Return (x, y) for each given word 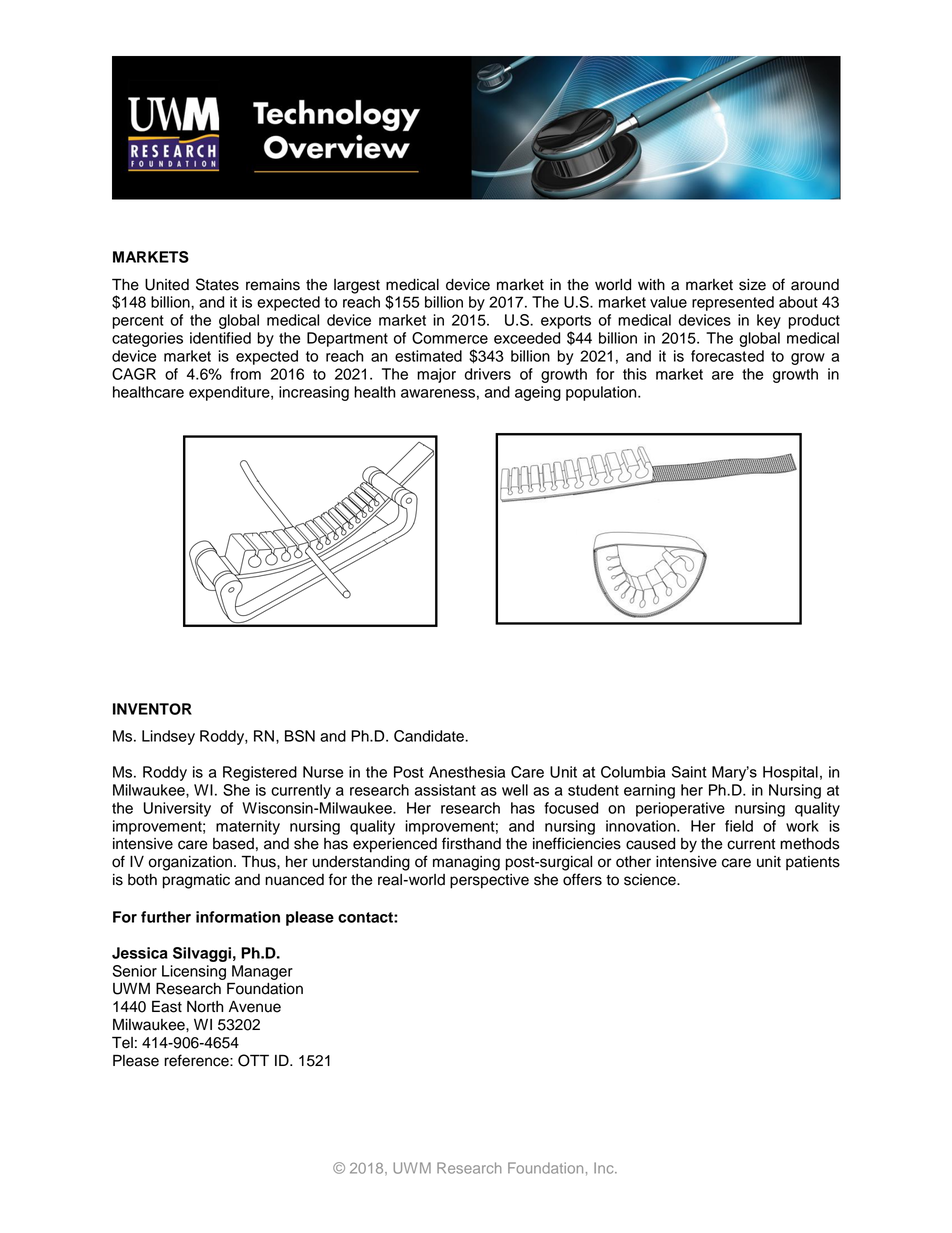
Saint (689, 772)
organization (190, 863)
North (205, 1007)
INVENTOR (152, 709)
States (217, 284)
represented (733, 303)
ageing (538, 393)
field (739, 826)
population (602, 393)
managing (466, 863)
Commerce (450, 338)
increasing (314, 393)
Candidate (430, 736)
